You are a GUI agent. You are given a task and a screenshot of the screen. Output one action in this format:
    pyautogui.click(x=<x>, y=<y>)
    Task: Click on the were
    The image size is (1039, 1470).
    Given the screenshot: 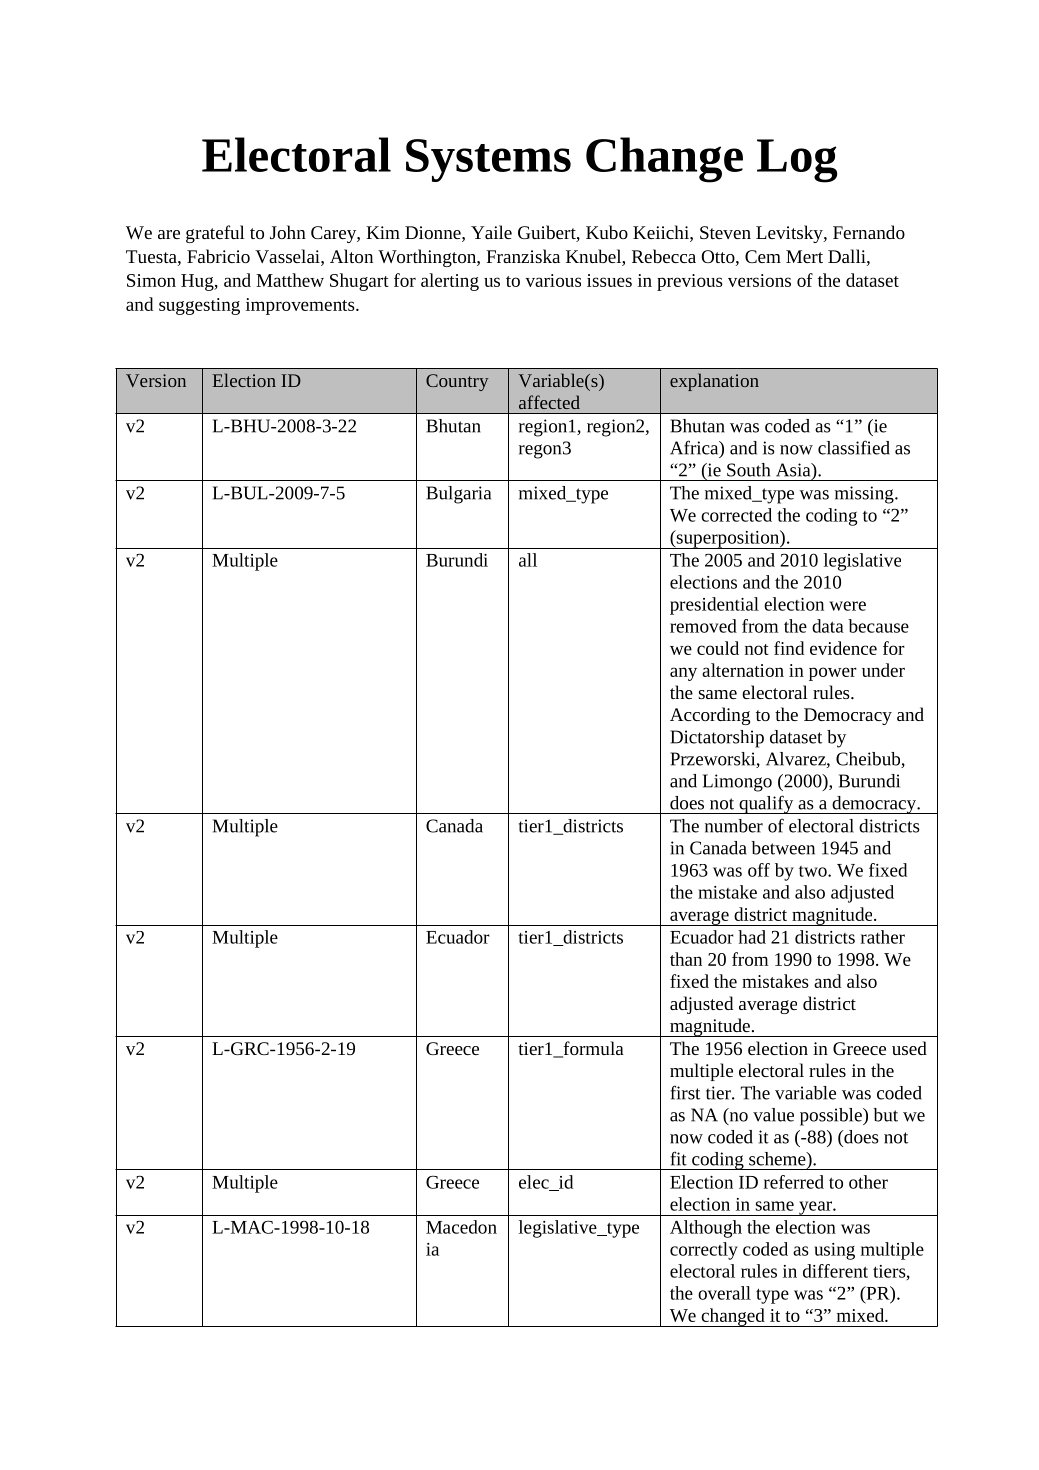 What is the action you would take?
    pyautogui.click(x=847, y=606)
